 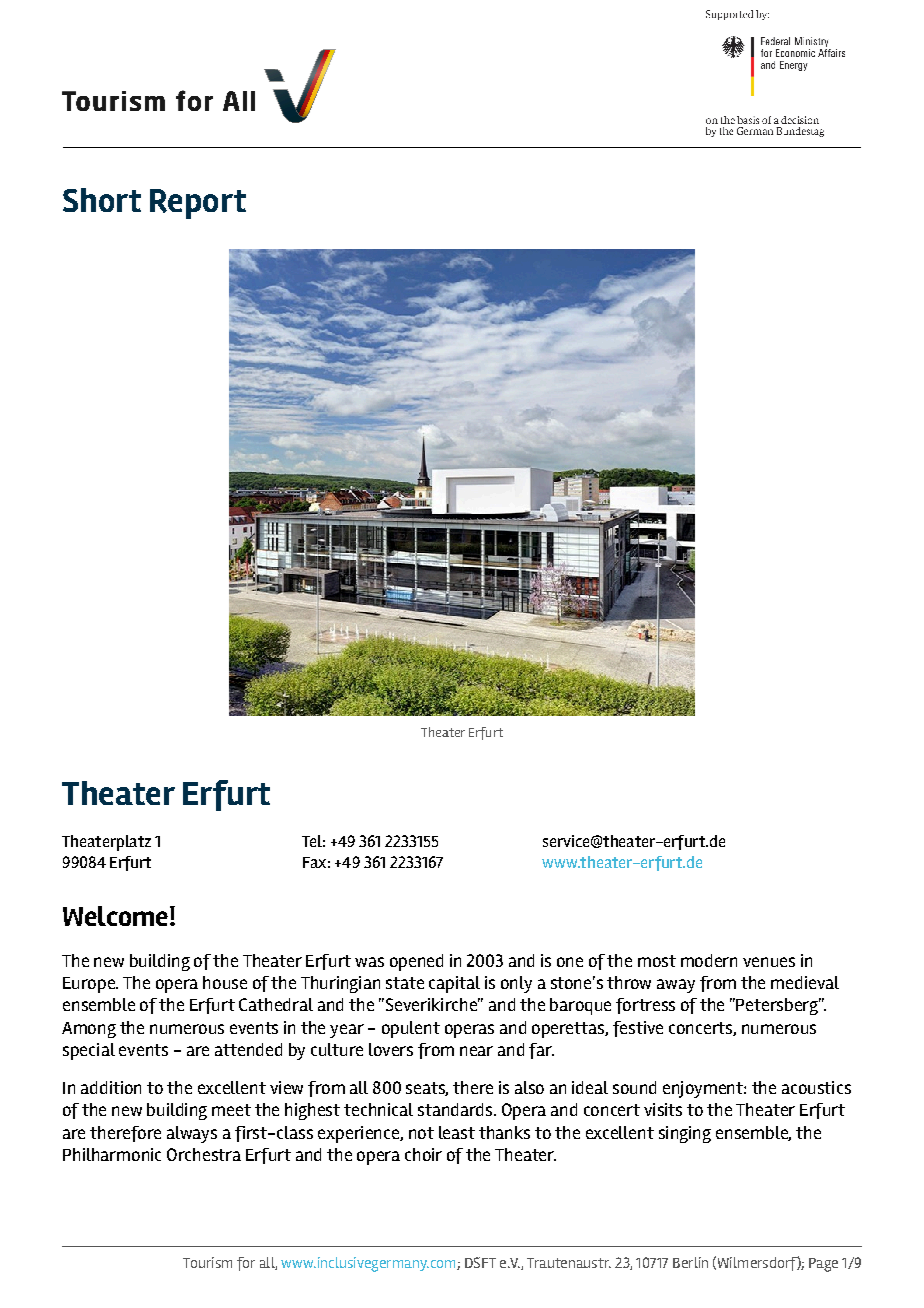 What do you see at coordinates (207, 1262) in the page?
I see `Tourism` at bounding box center [207, 1262].
